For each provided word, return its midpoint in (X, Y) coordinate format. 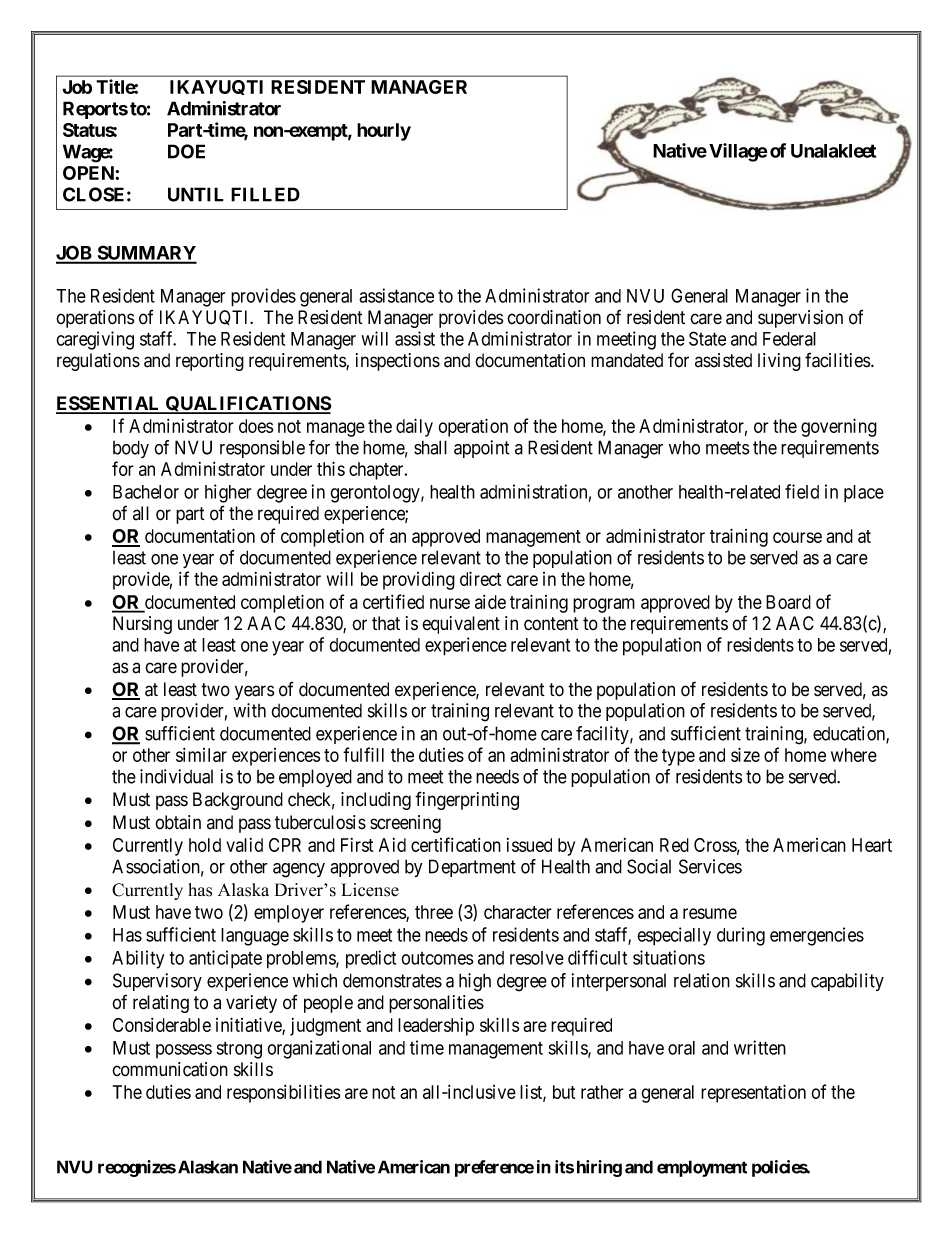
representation (753, 1093)
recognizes (137, 1168)
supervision (800, 319)
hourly (384, 132)
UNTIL (196, 194)
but (564, 1092)
